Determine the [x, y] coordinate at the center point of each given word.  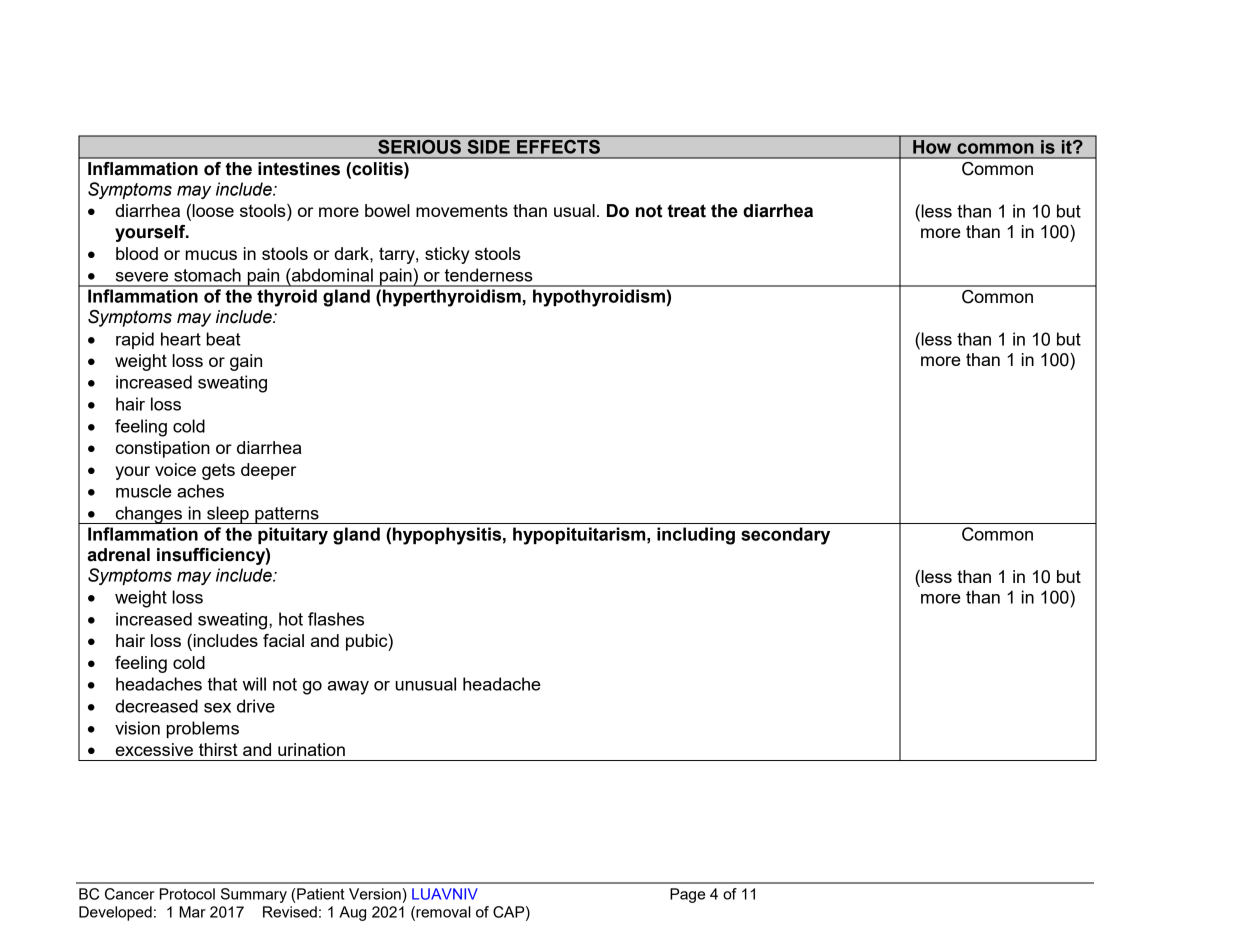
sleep [228, 515]
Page [687, 895]
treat [686, 211]
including [696, 536]
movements [462, 210]
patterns [287, 515]
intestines [299, 169]
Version [375, 894]
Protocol [187, 894]
